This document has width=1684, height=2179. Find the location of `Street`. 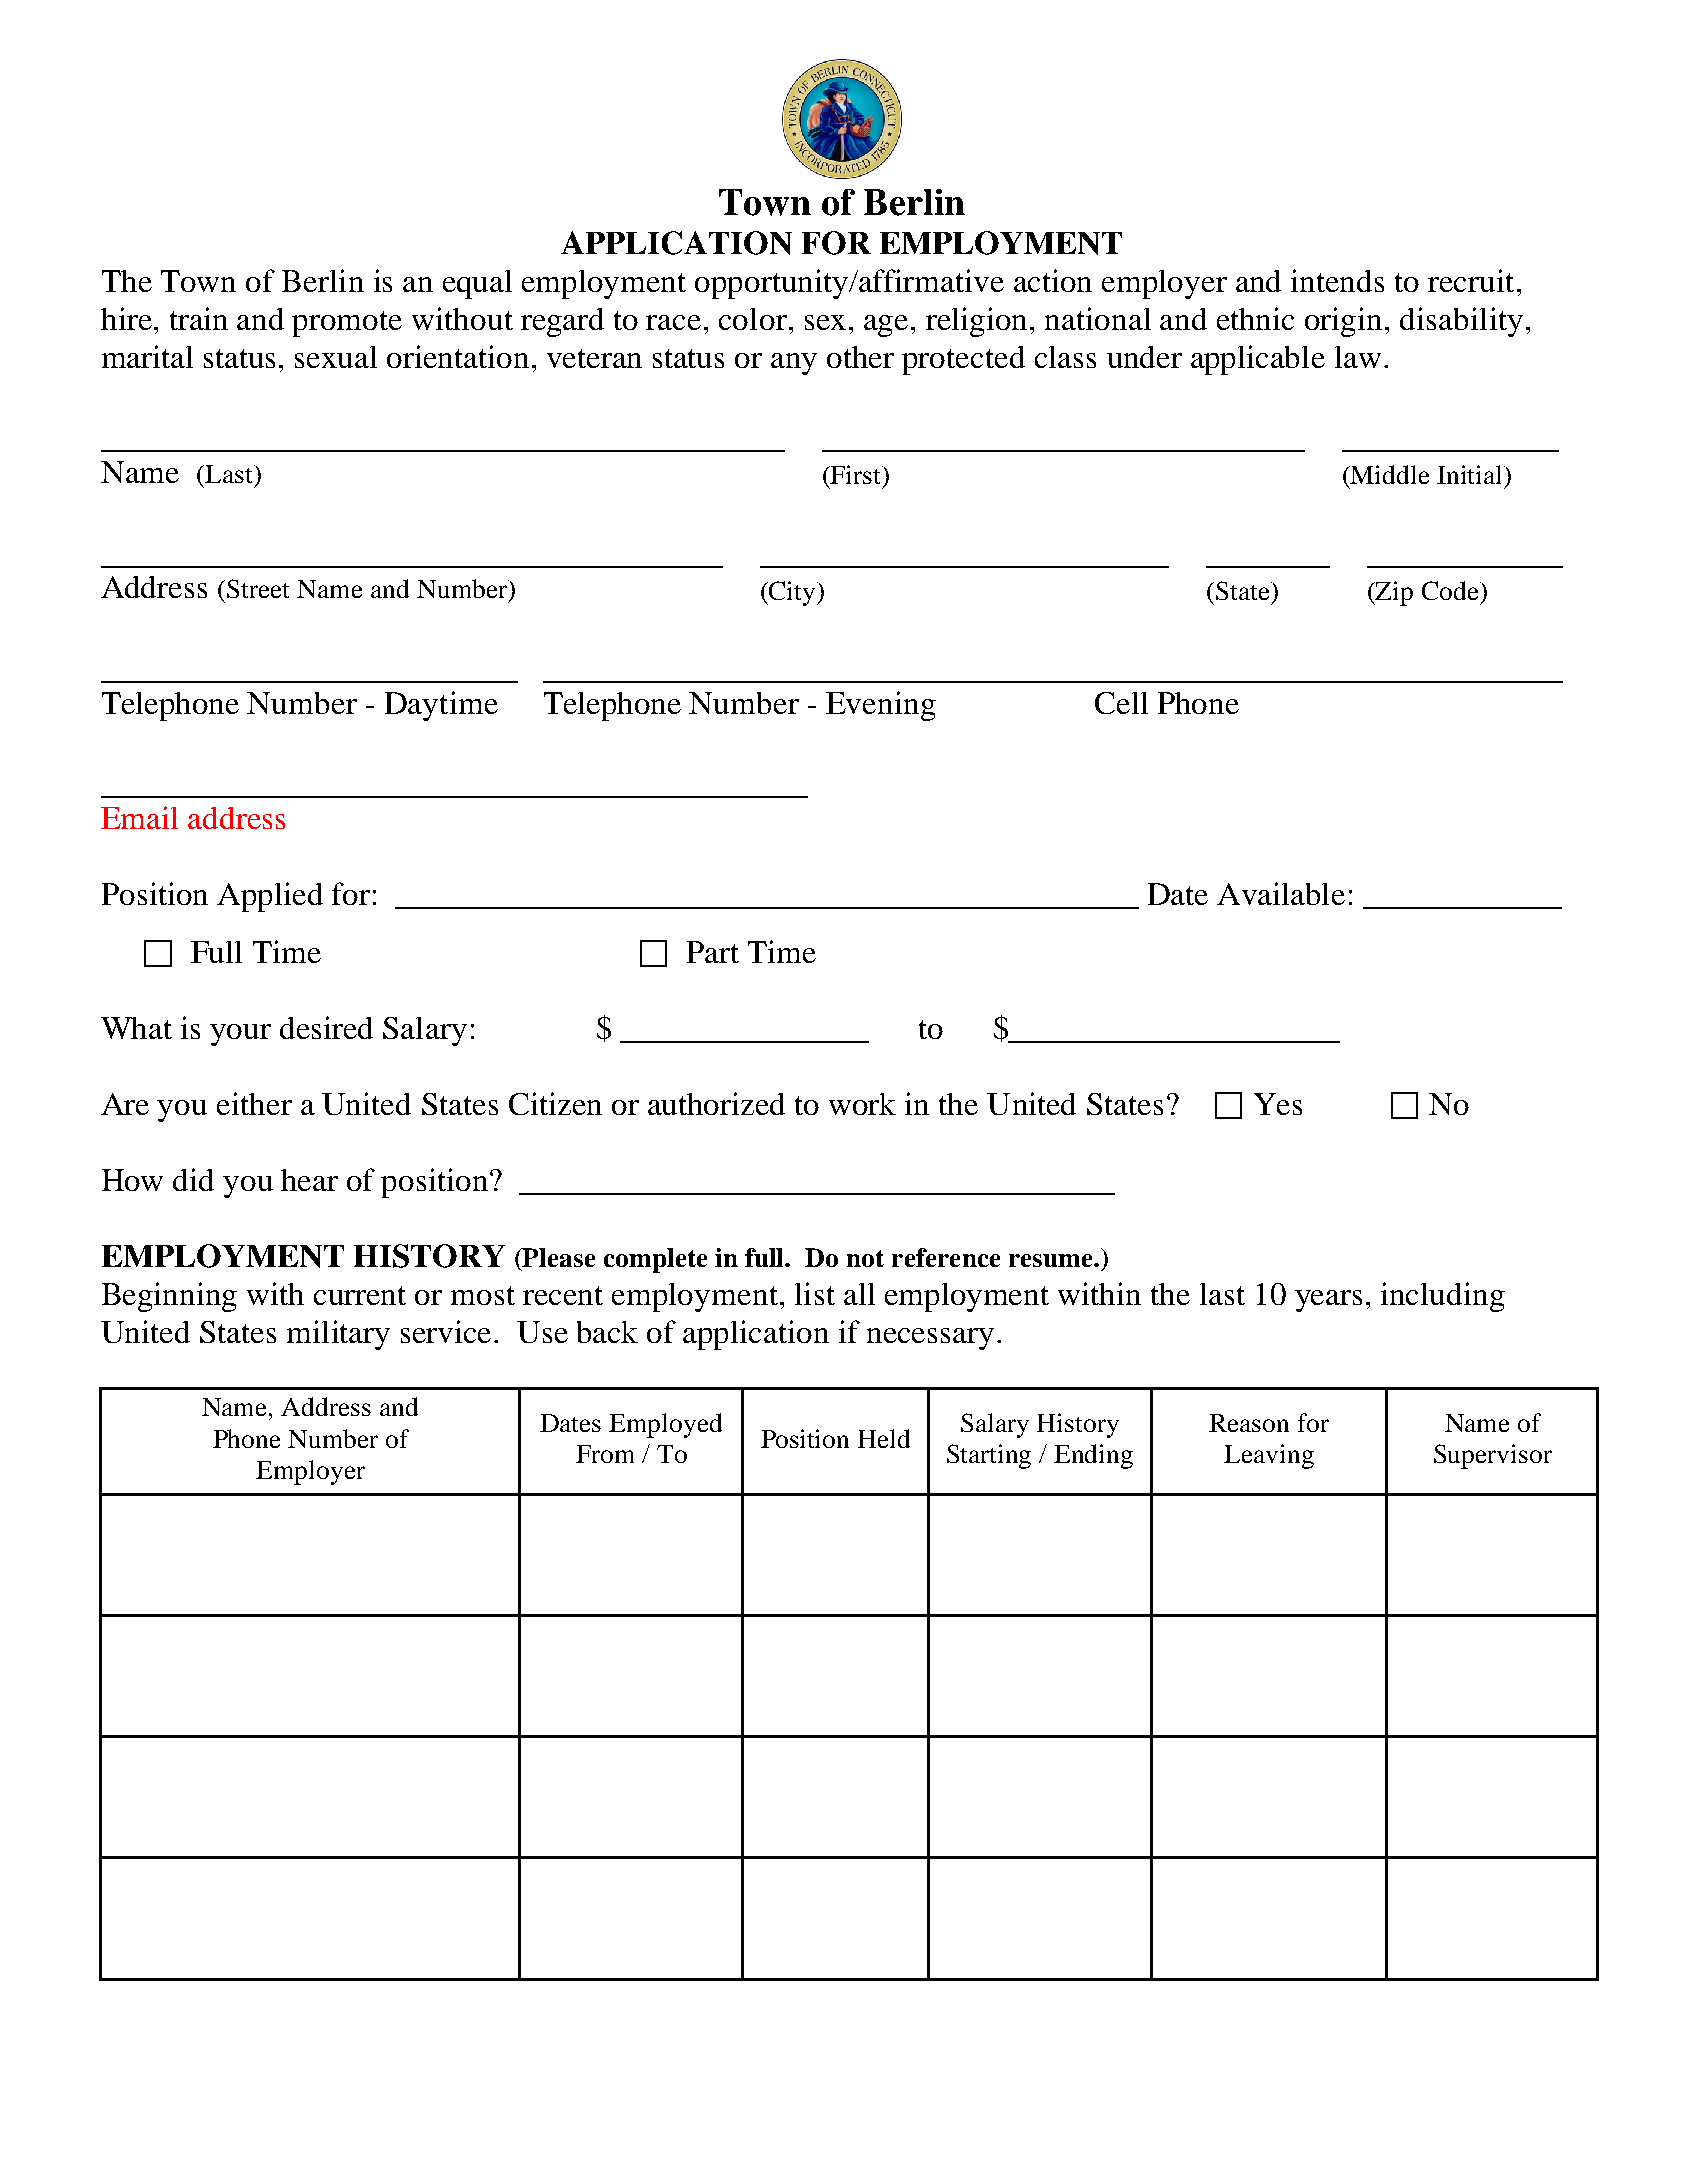

Street is located at coordinates (258, 588).
